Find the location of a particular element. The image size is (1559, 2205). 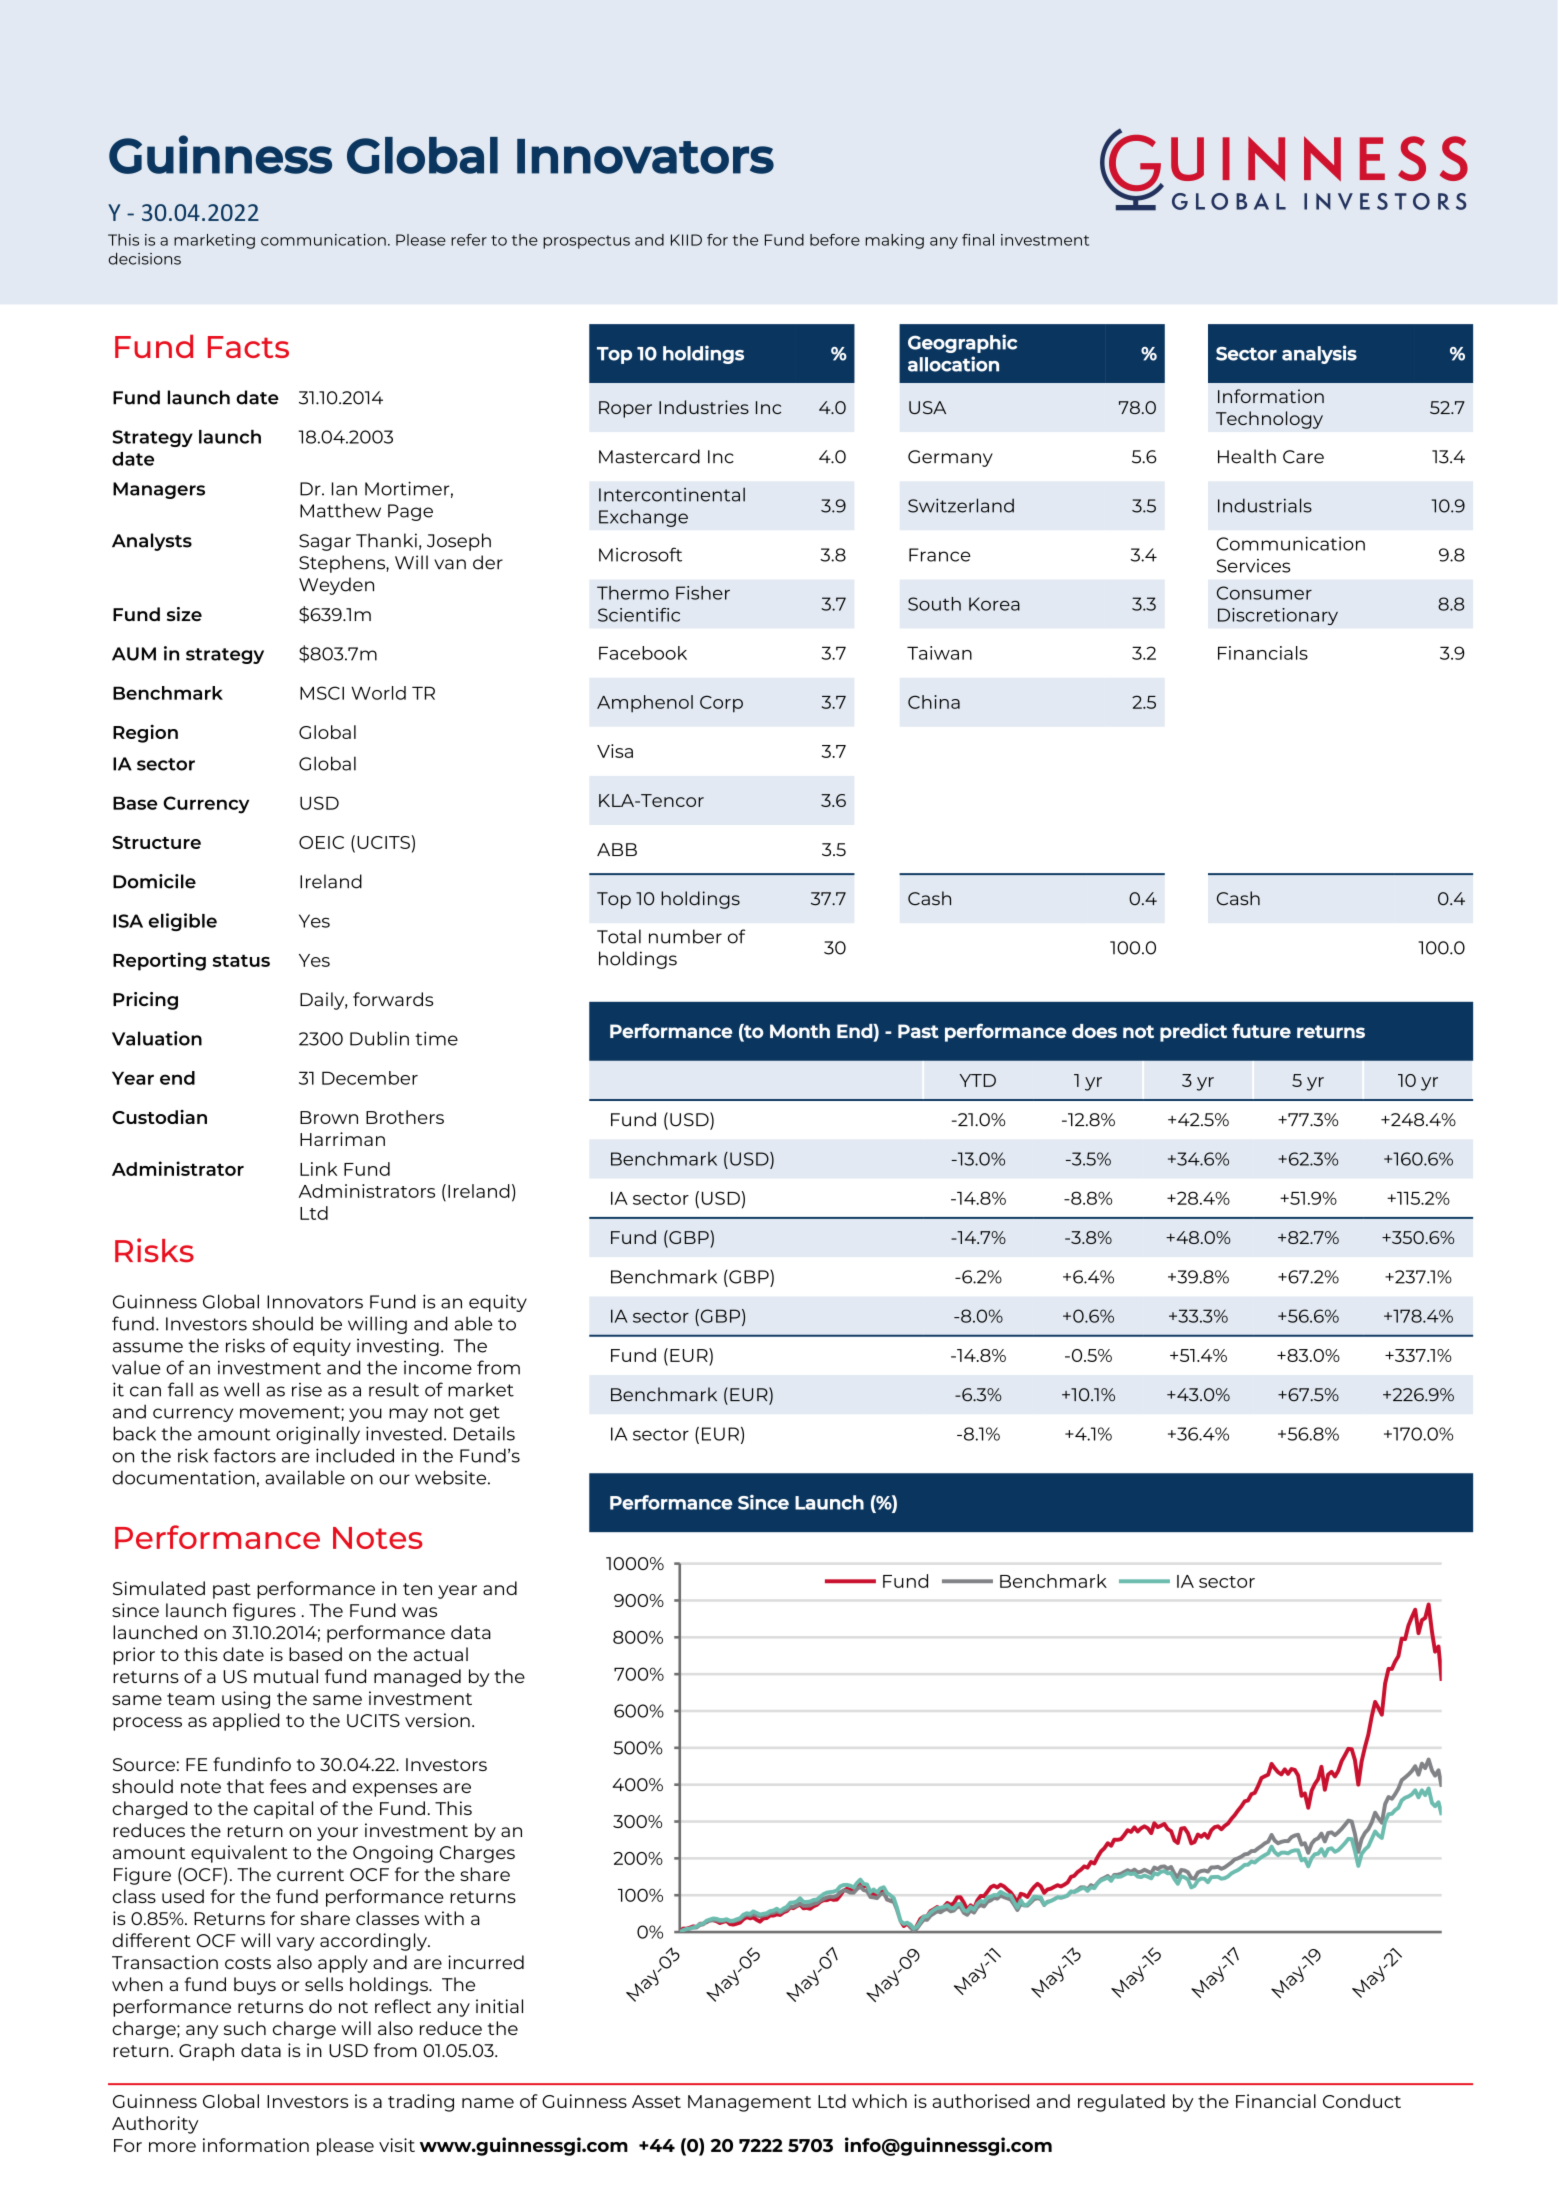

Link is located at coordinates (319, 1169).
